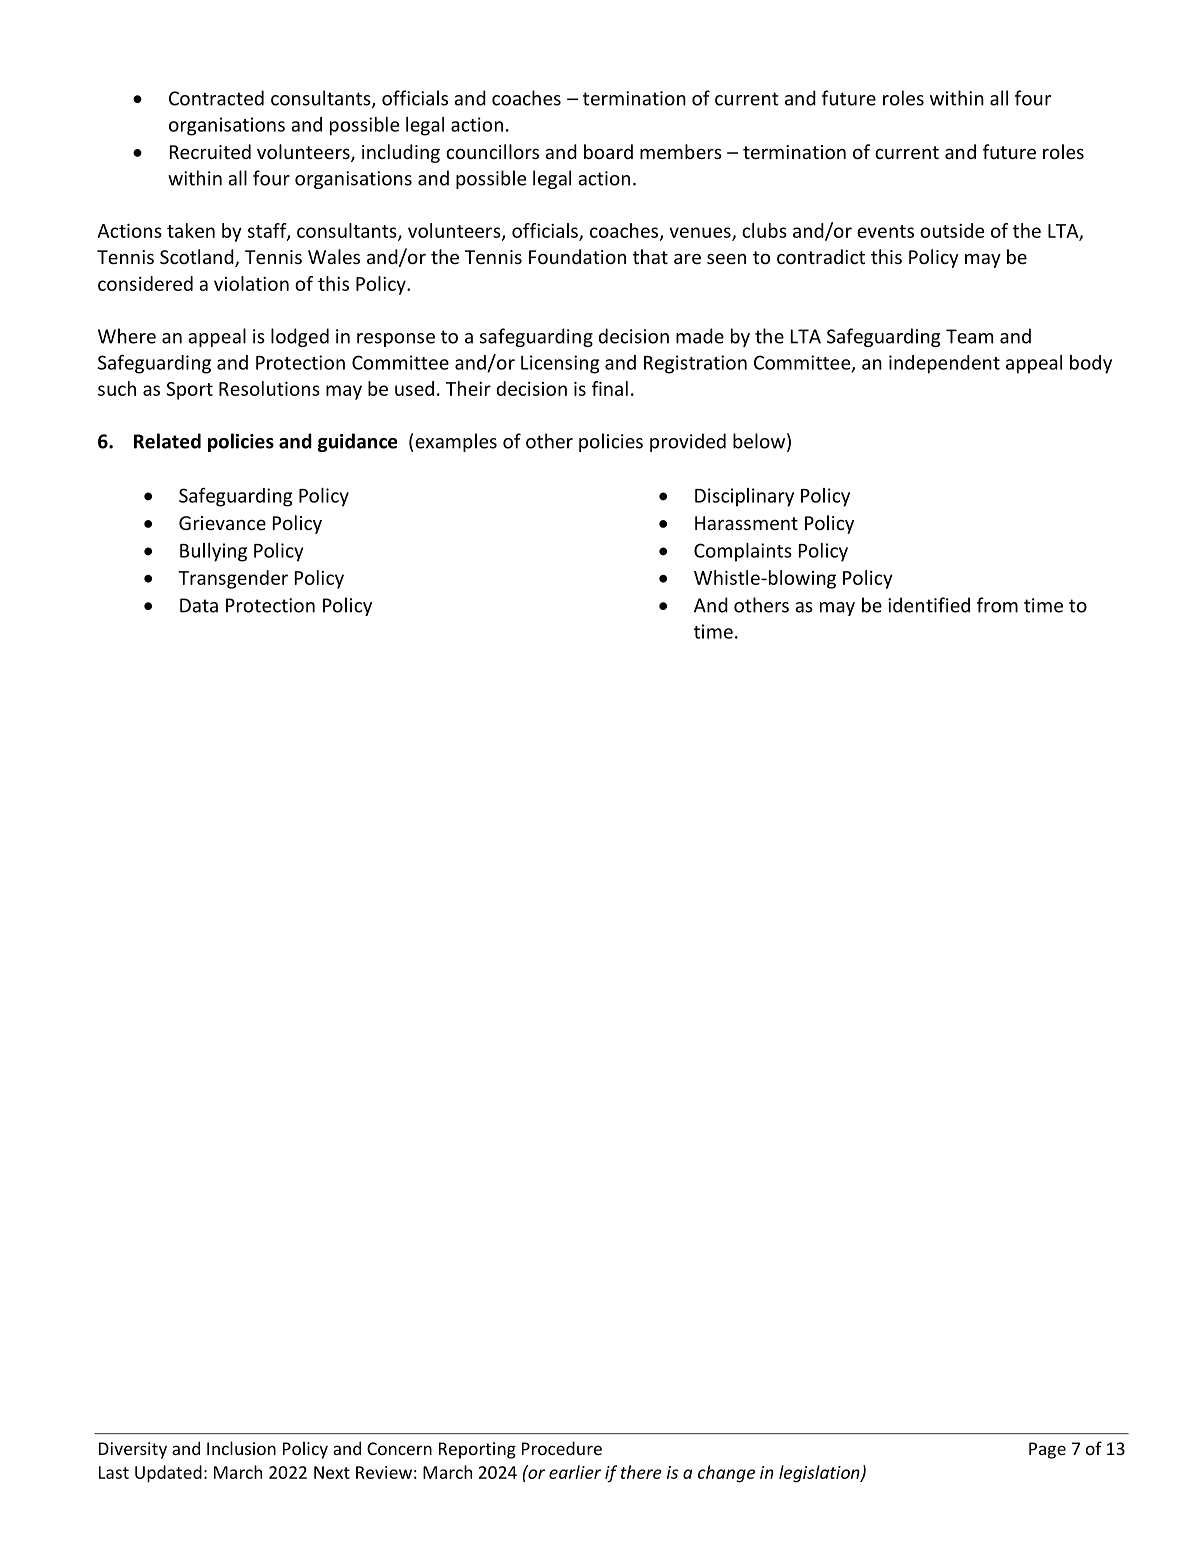 The height and width of the document is (1553, 1200). I want to click on Inclusion, so click(241, 1448).
